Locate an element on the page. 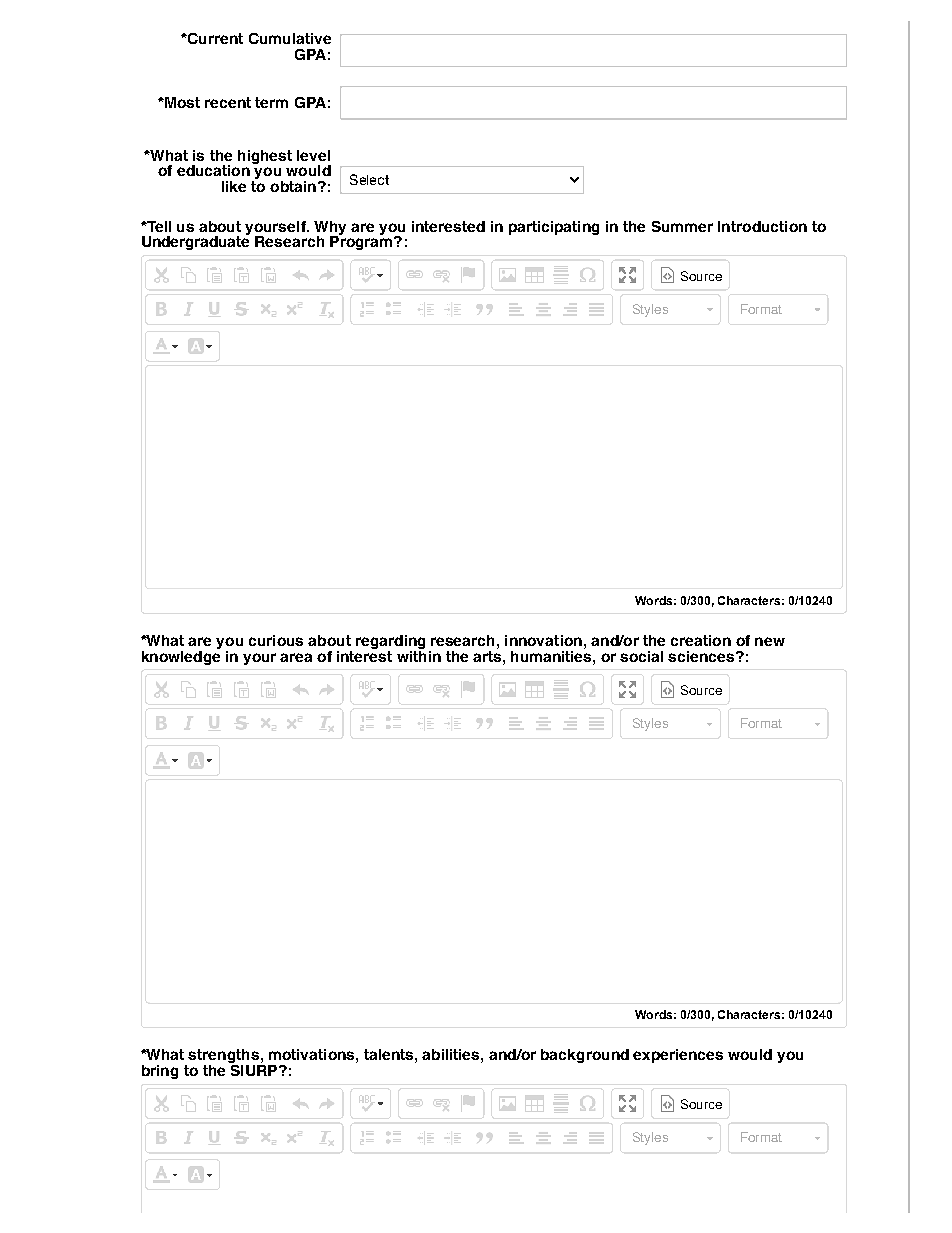 This image has height=1233, width=952. arts is located at coordinates (488, 655).
